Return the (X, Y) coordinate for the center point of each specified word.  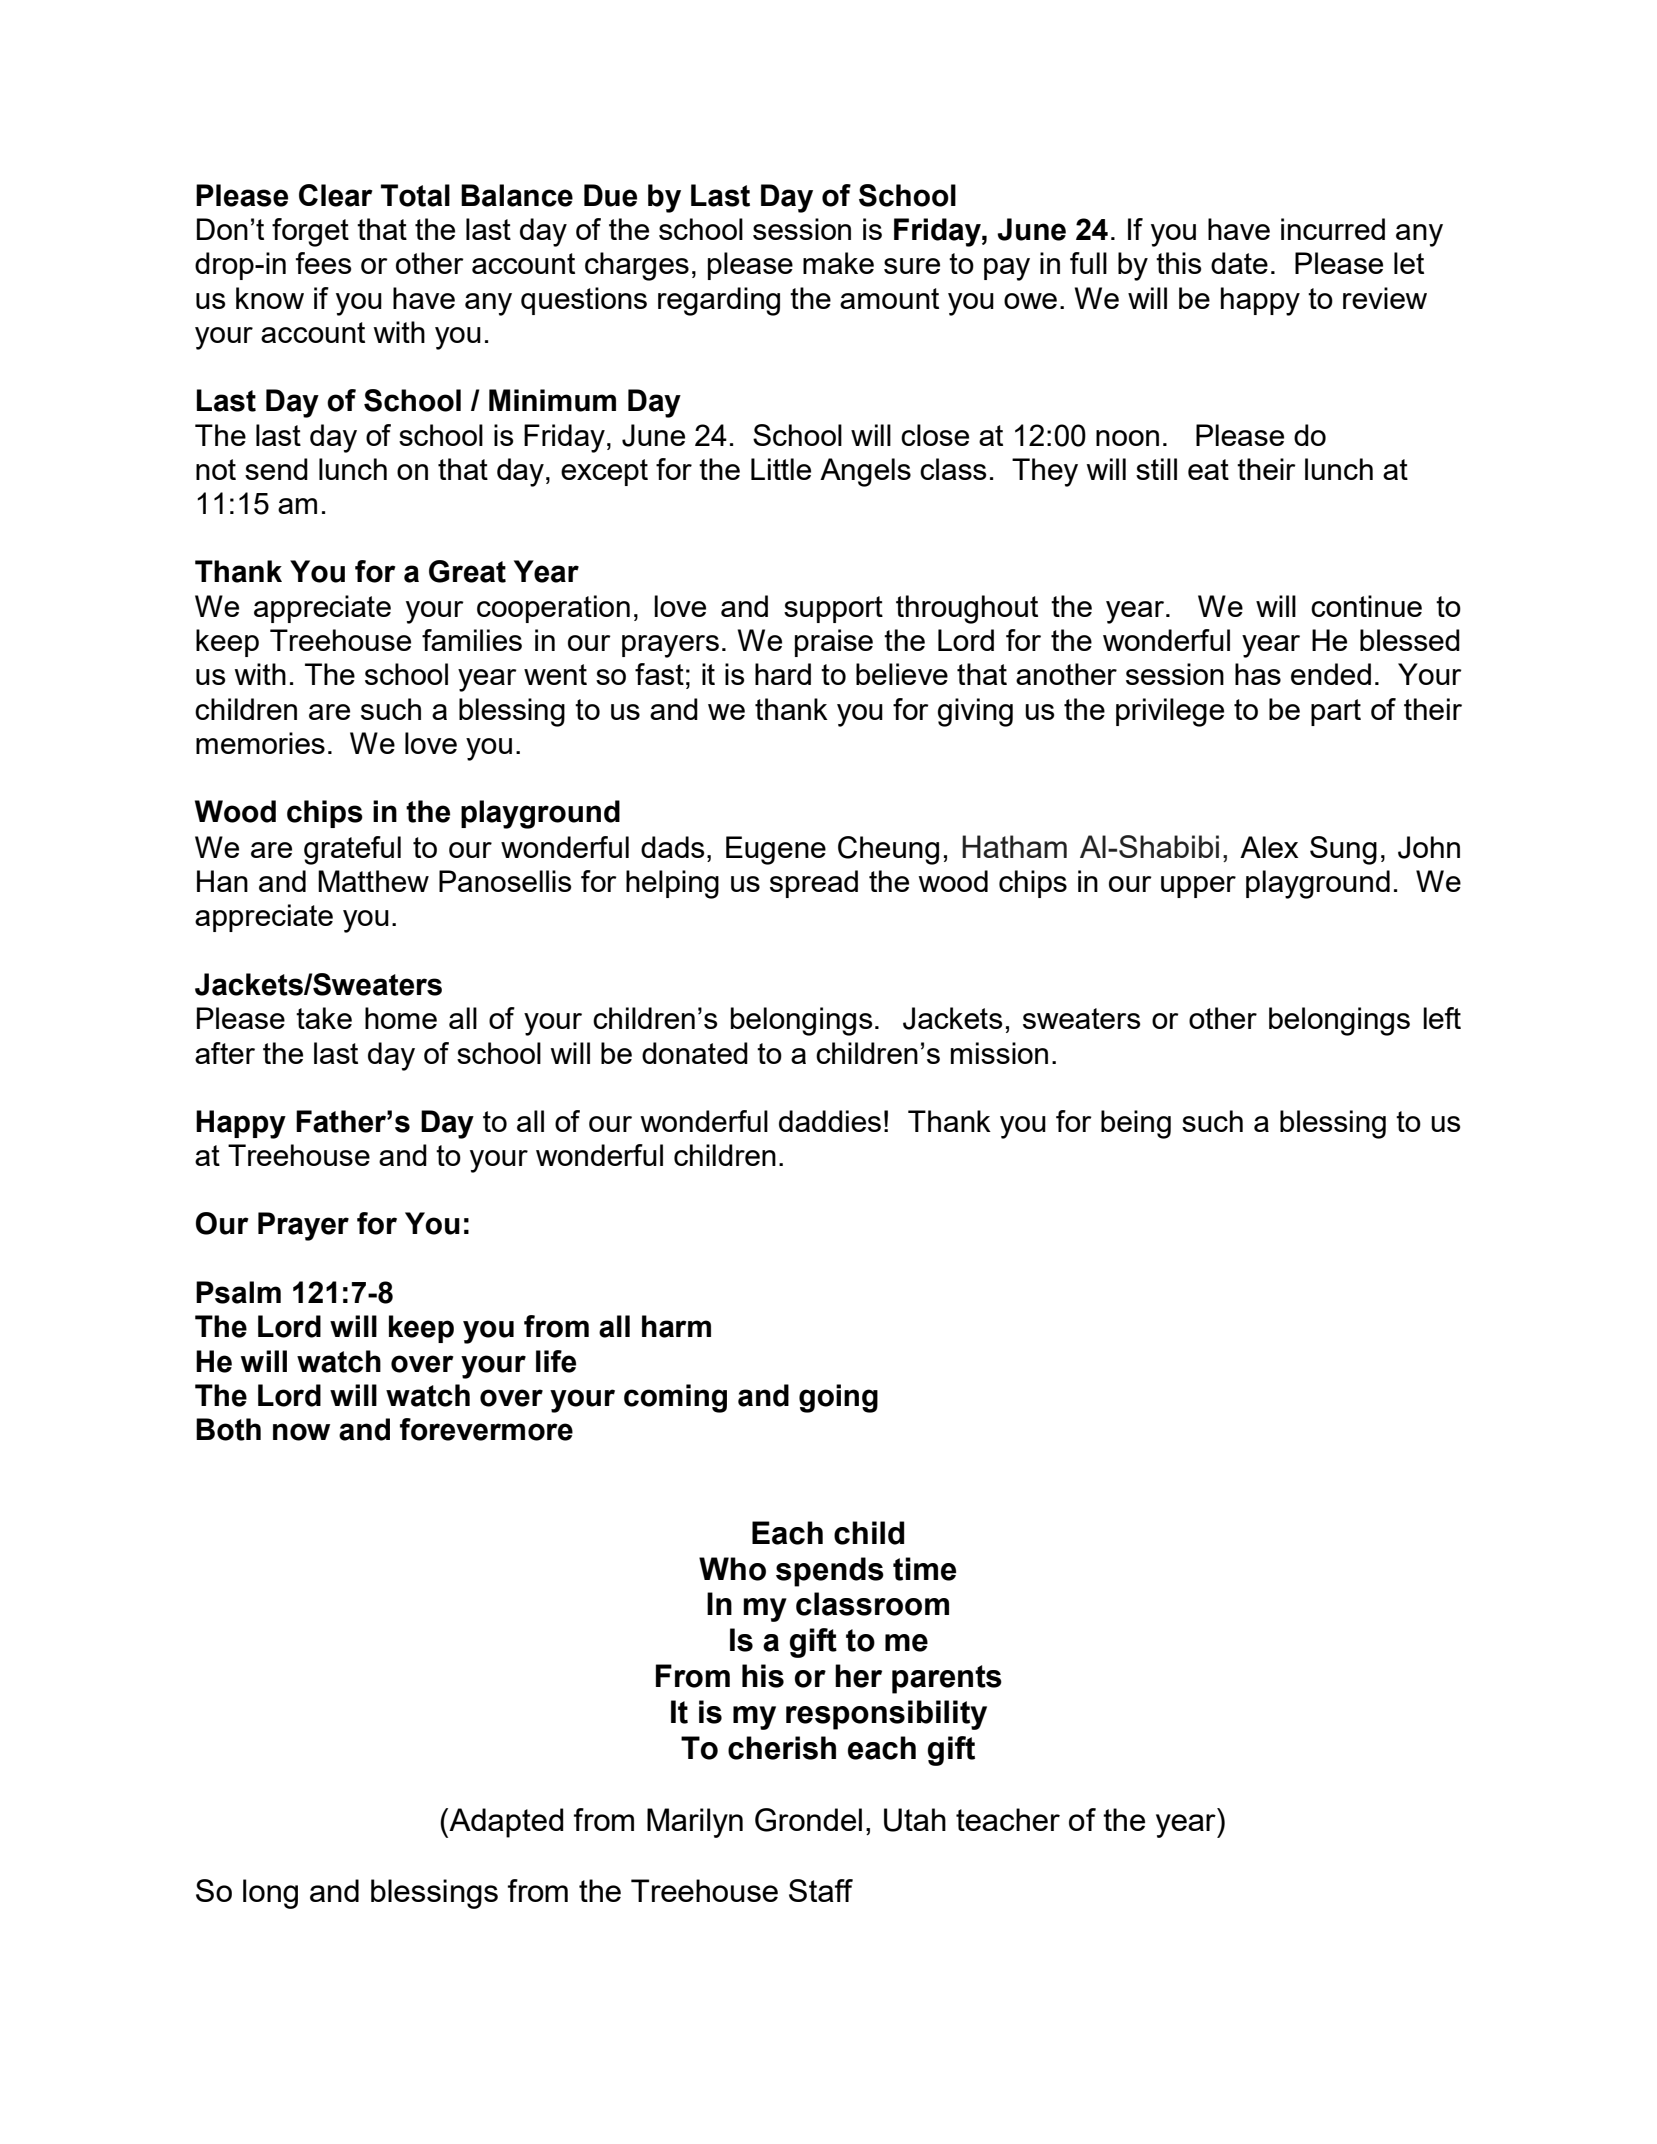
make (838, 263)
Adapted (505, 1823)
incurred (1333, 229)
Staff (821, 1890)
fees (324, 263)
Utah (915, 1820)
